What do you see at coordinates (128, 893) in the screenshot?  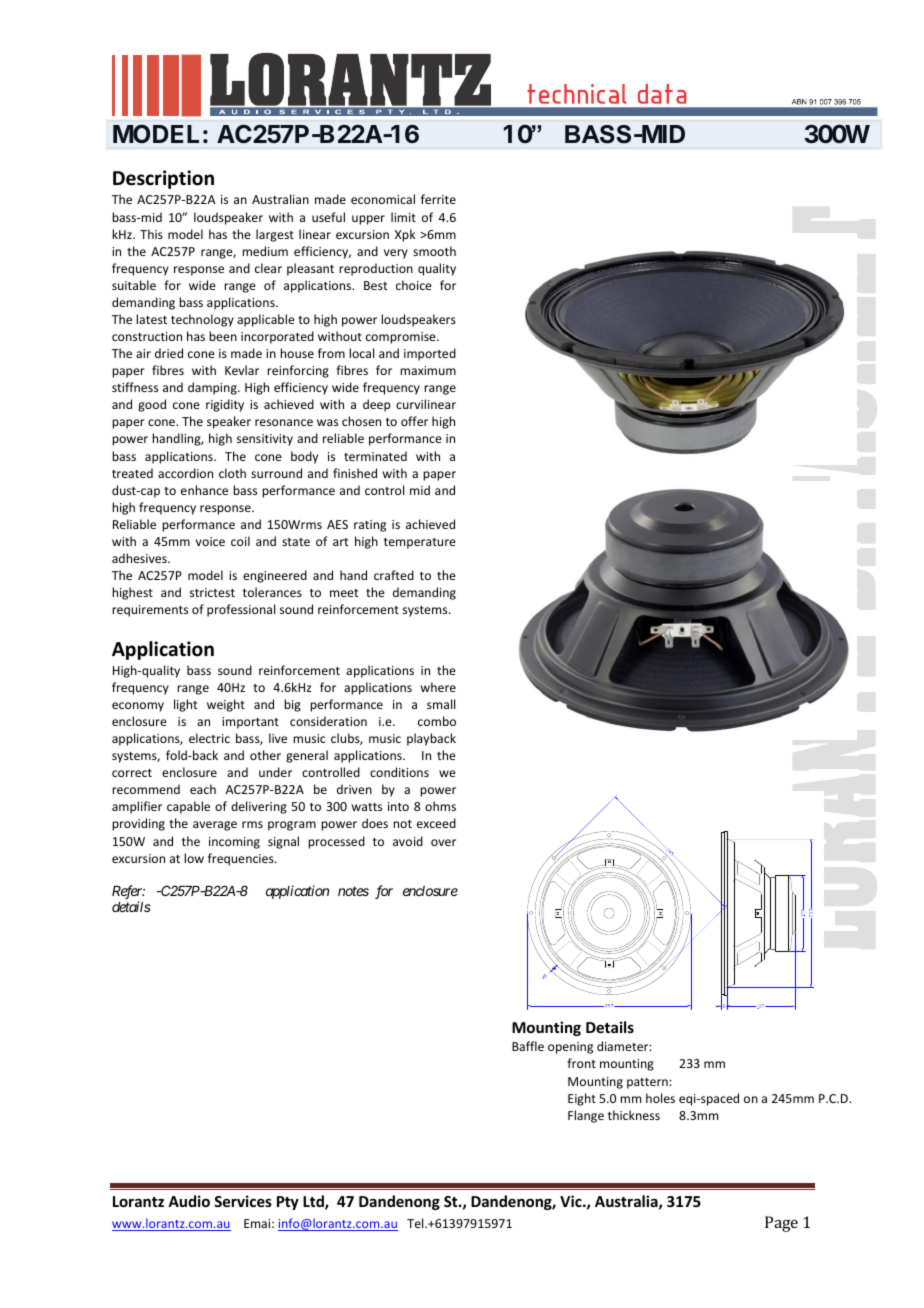 I see `Refer` at bounding box center [128, 893].
